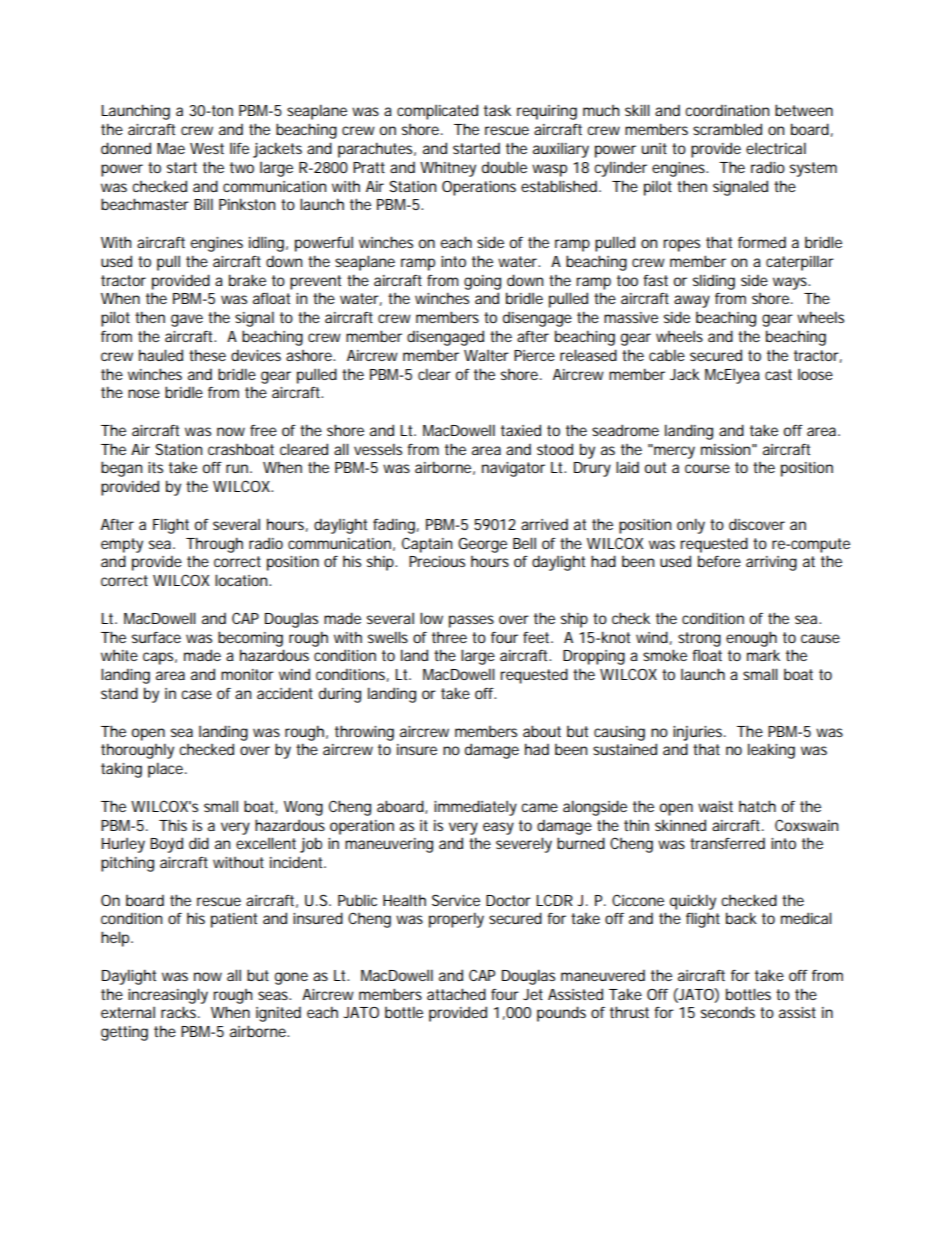  What do you see at coordinates (719, 561) in the document?
I see `before` at bounding box center [719, 561].
